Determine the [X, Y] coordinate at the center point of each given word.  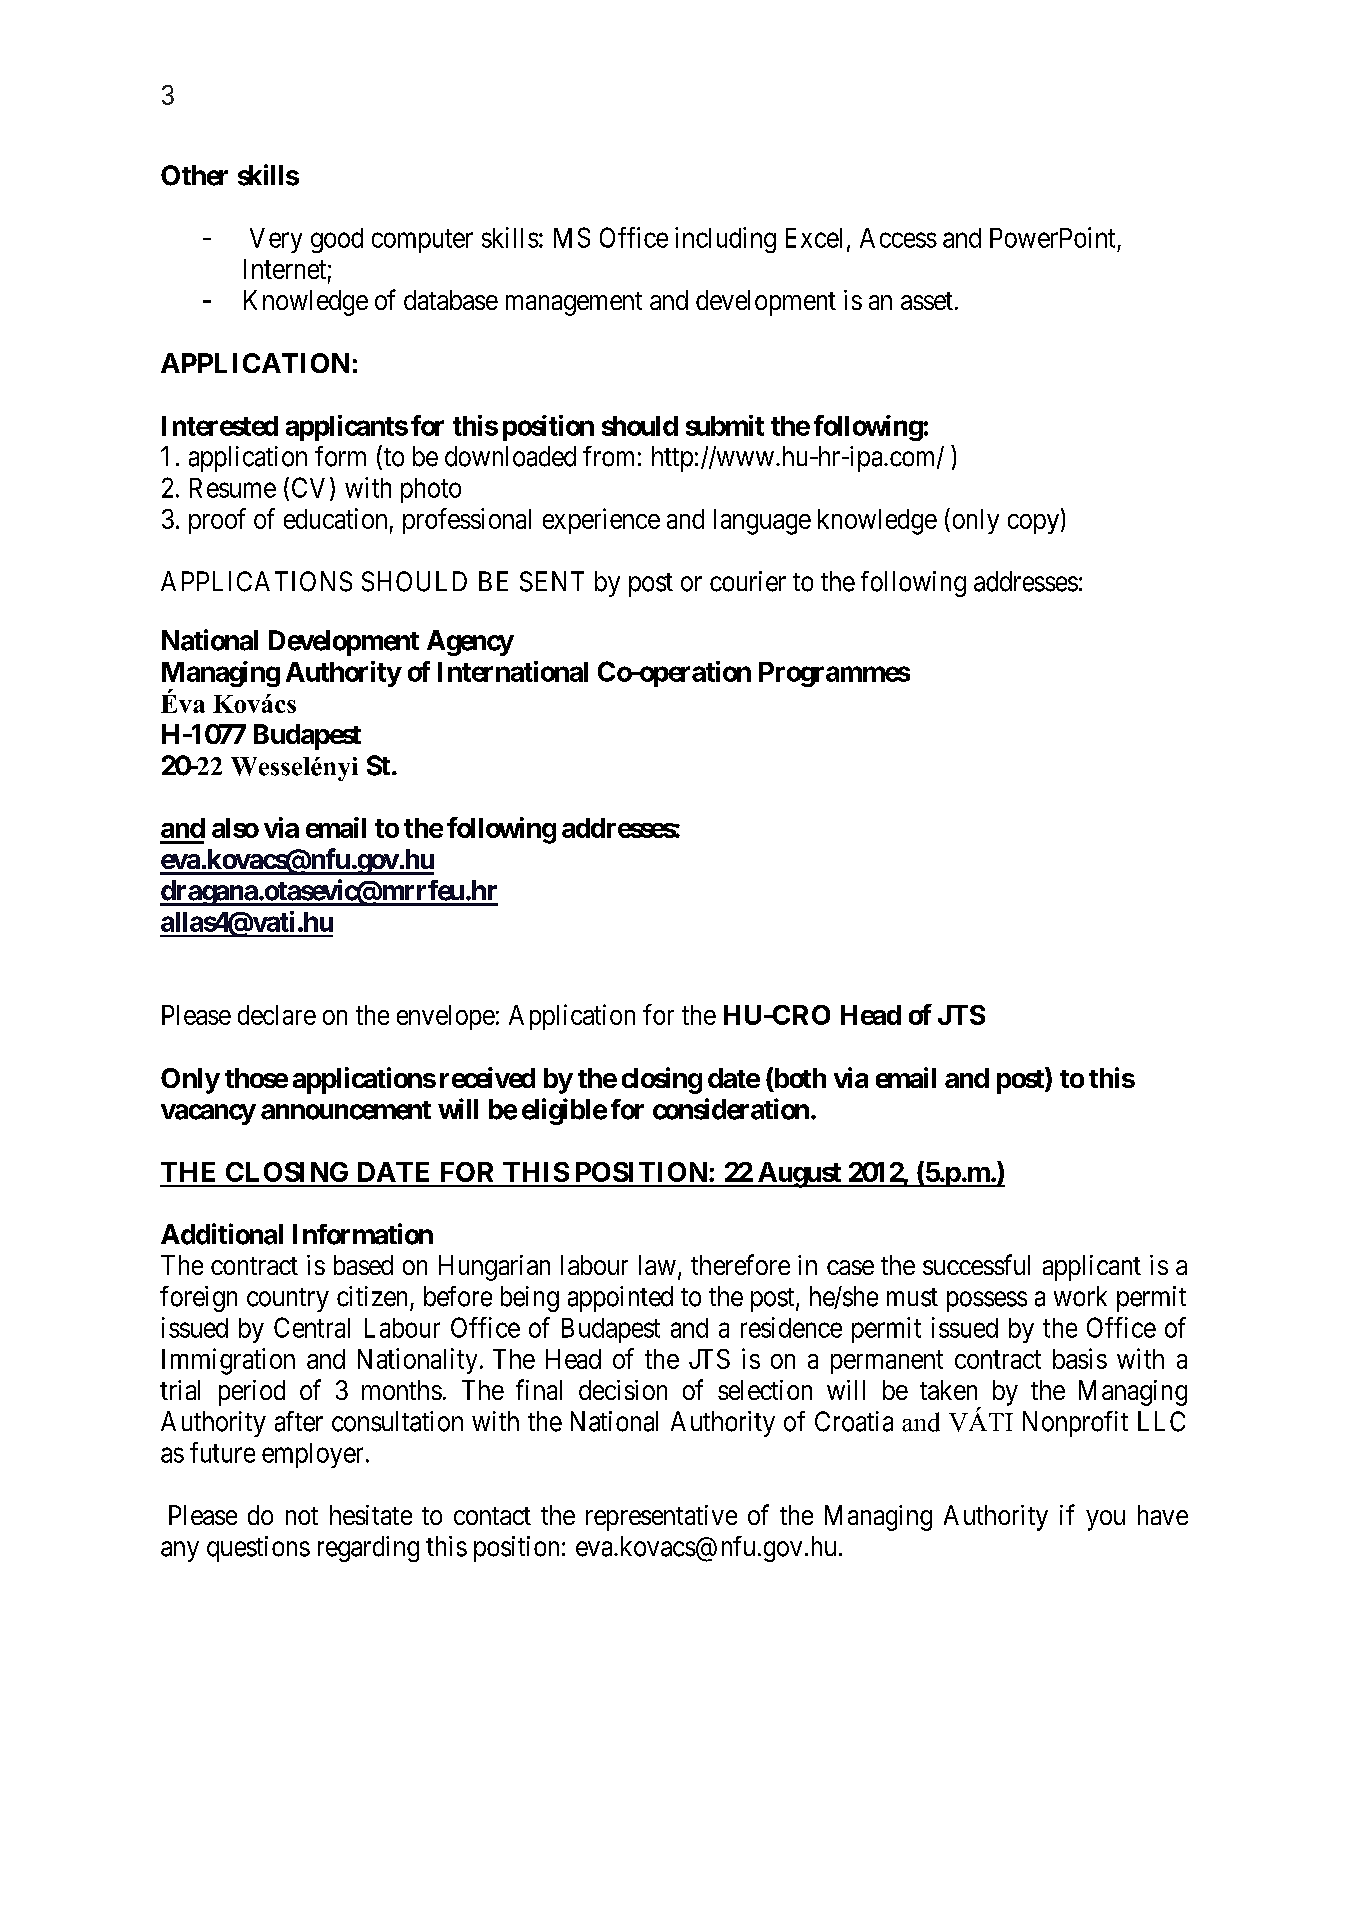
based [363, 1265]
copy [1035, 524]
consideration [731, 1109]
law [657, 1265]
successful [976, 1264]
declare [277, 1015]
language [762, 522]
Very [276, 240]
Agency [470, 643]
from [608, 456]
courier [748, 581]
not [302, 1516]
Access [898, 238]
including [725, 240]
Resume [233, 488]
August [799, 1175]
